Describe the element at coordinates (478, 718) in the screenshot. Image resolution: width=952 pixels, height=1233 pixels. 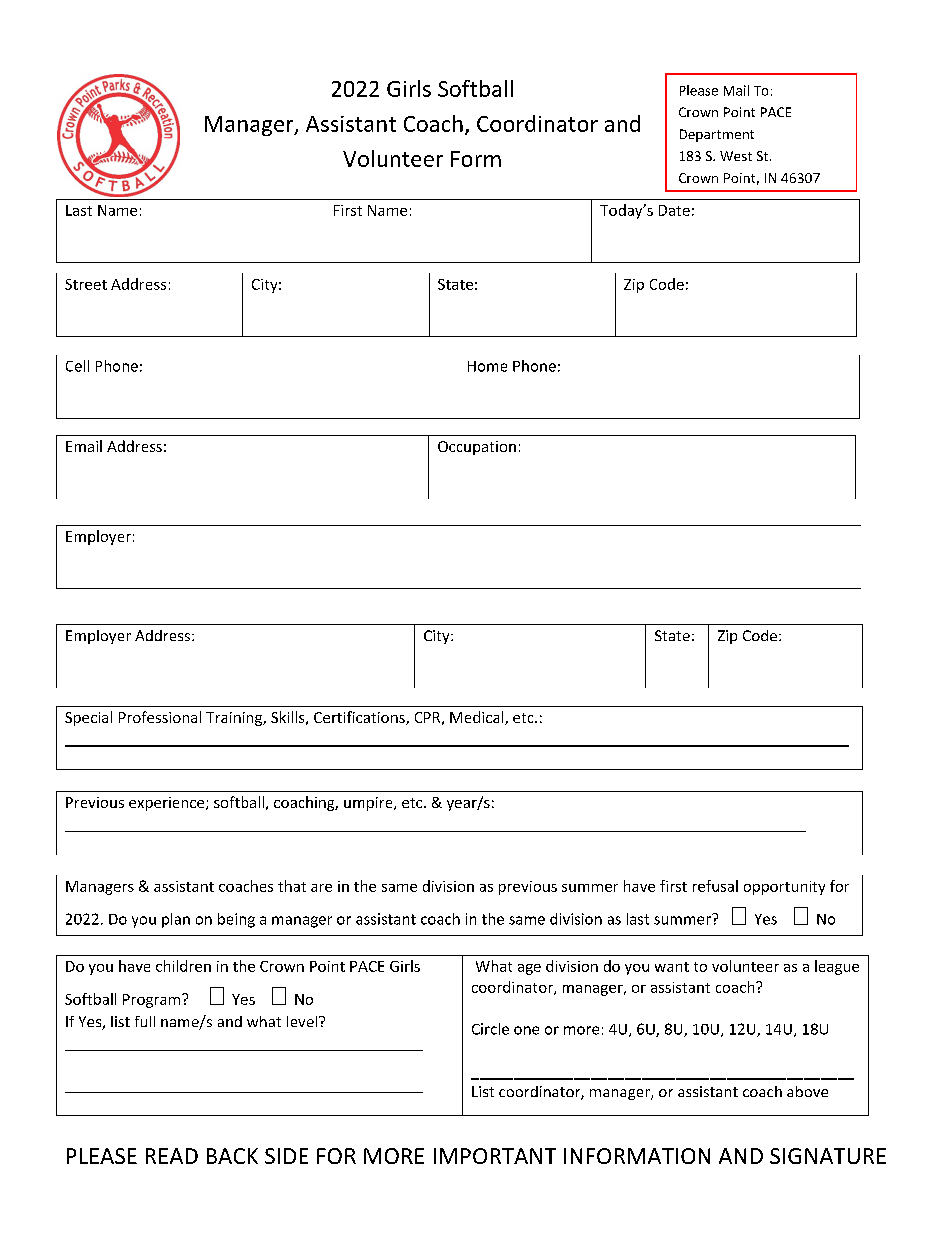
I see `Medical` at that location.
